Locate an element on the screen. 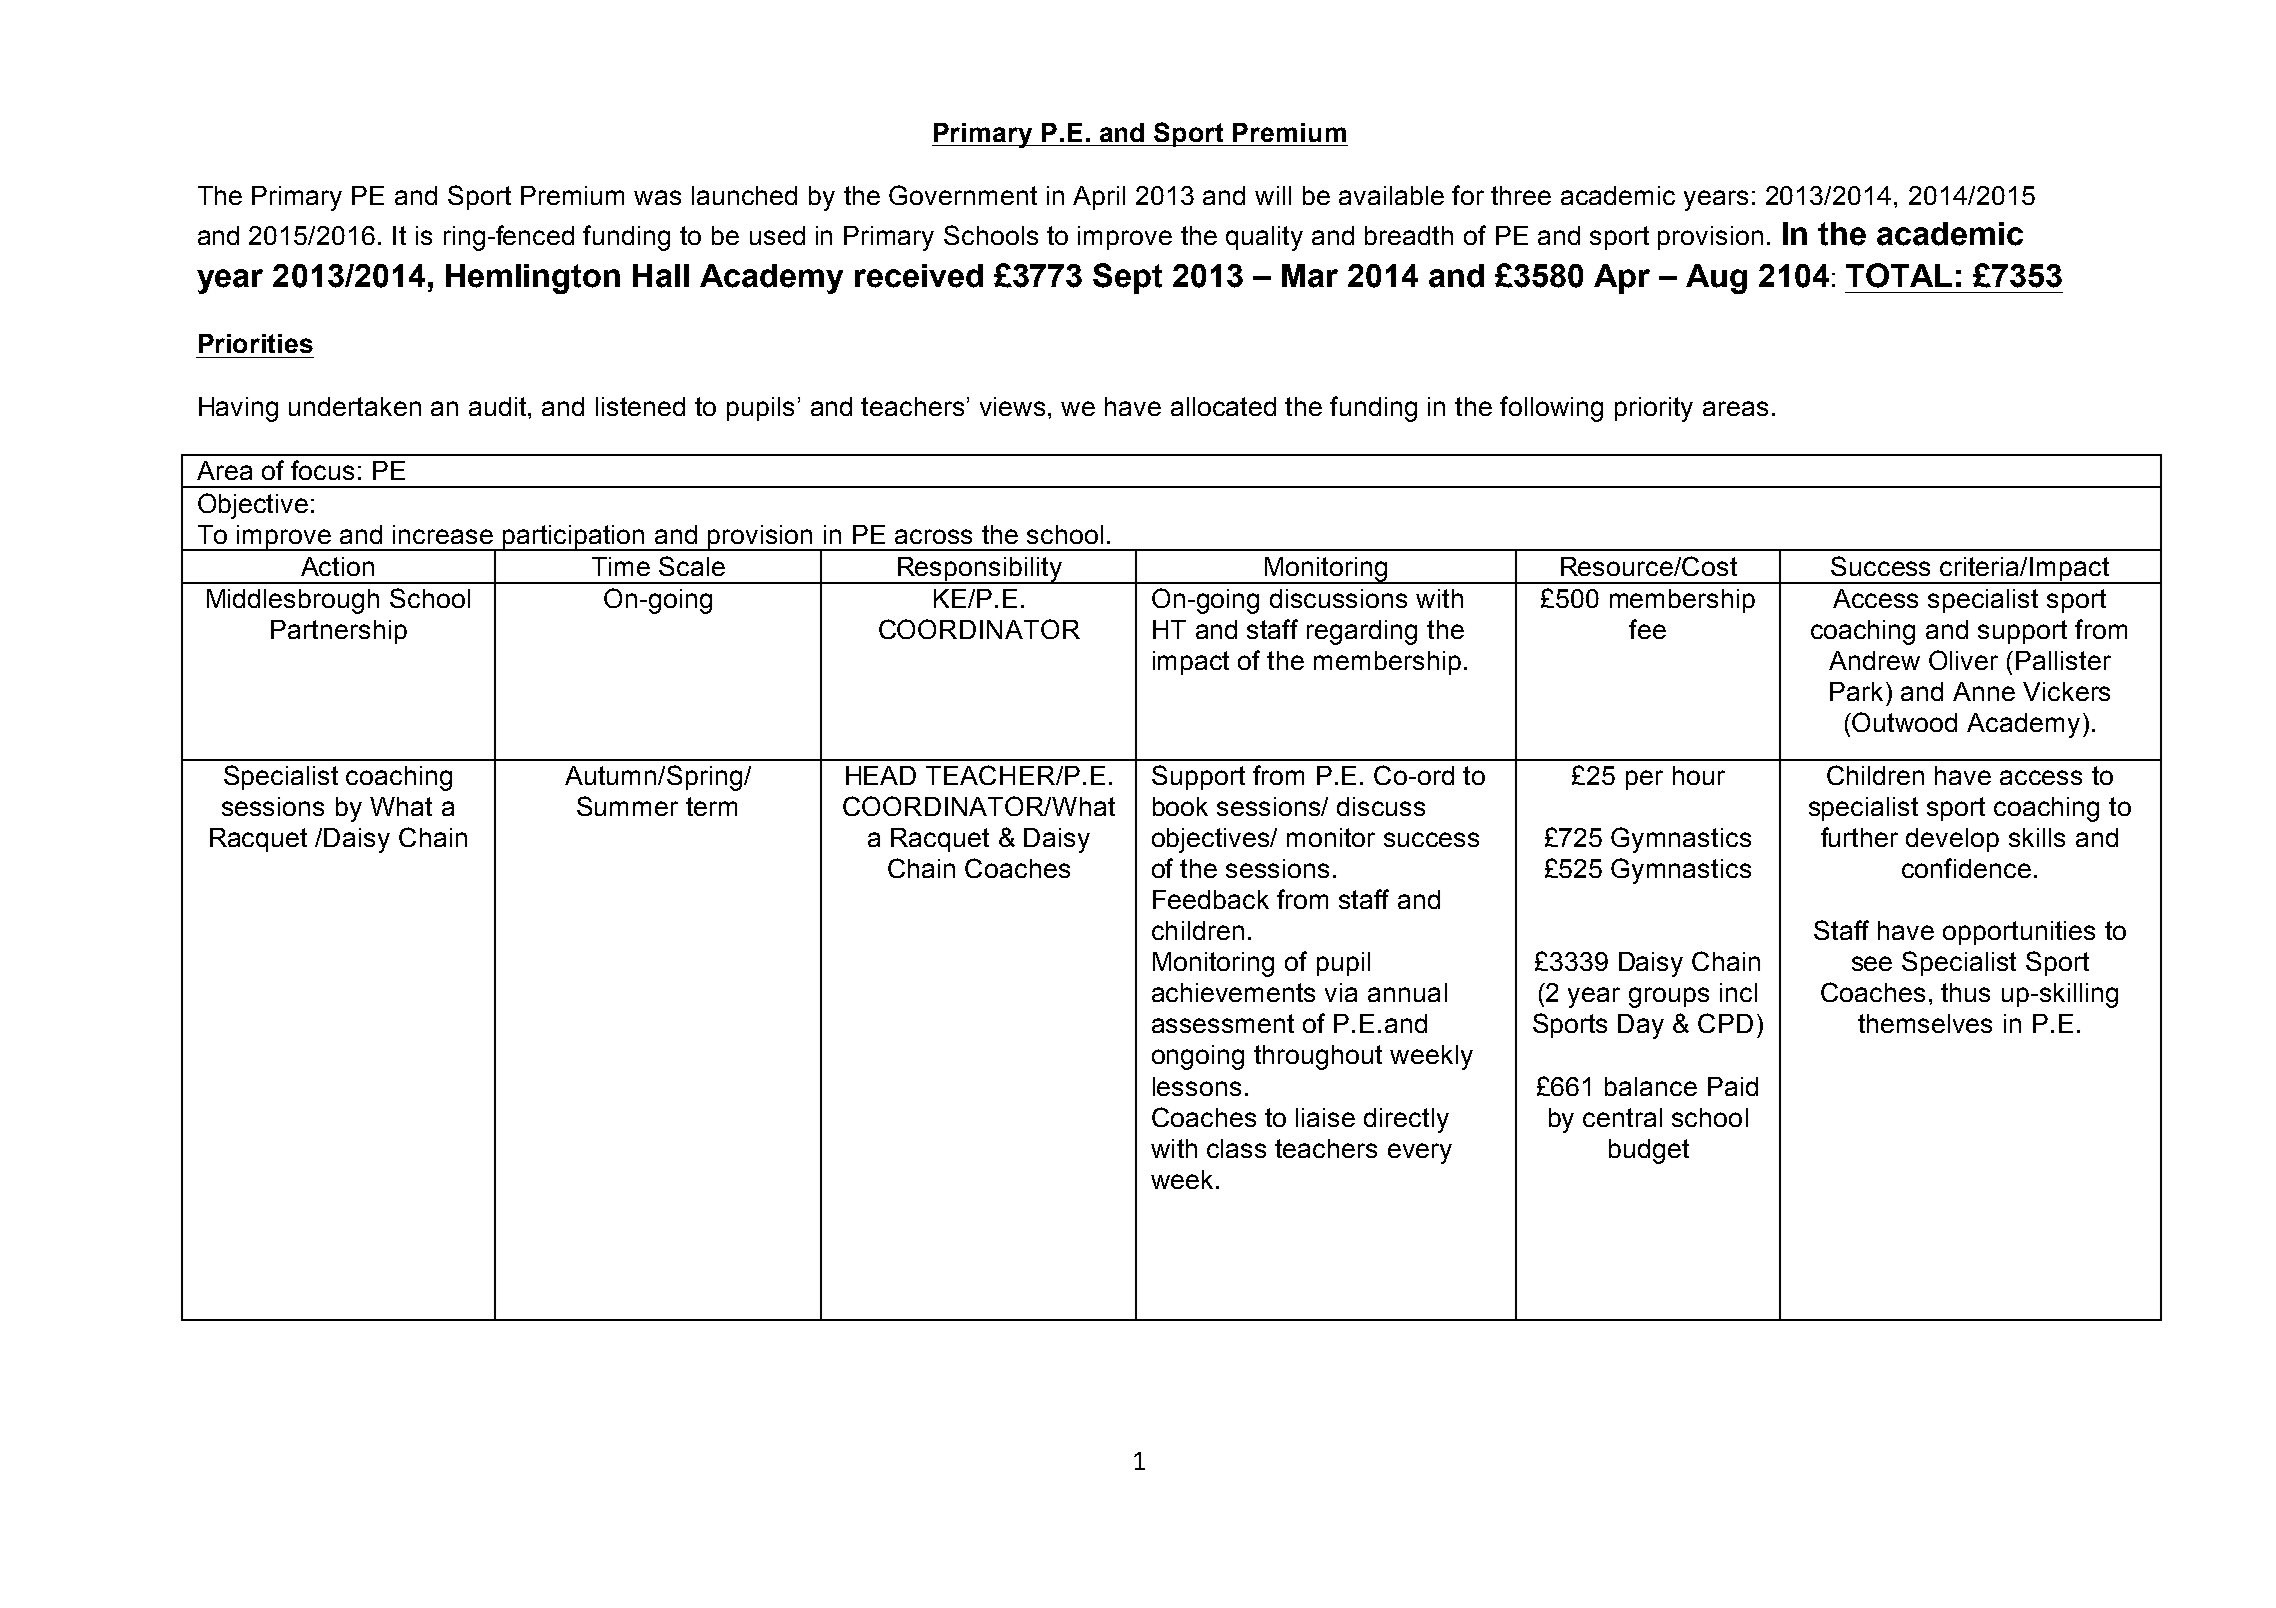  class is located at coordinates (1236, 1148).
